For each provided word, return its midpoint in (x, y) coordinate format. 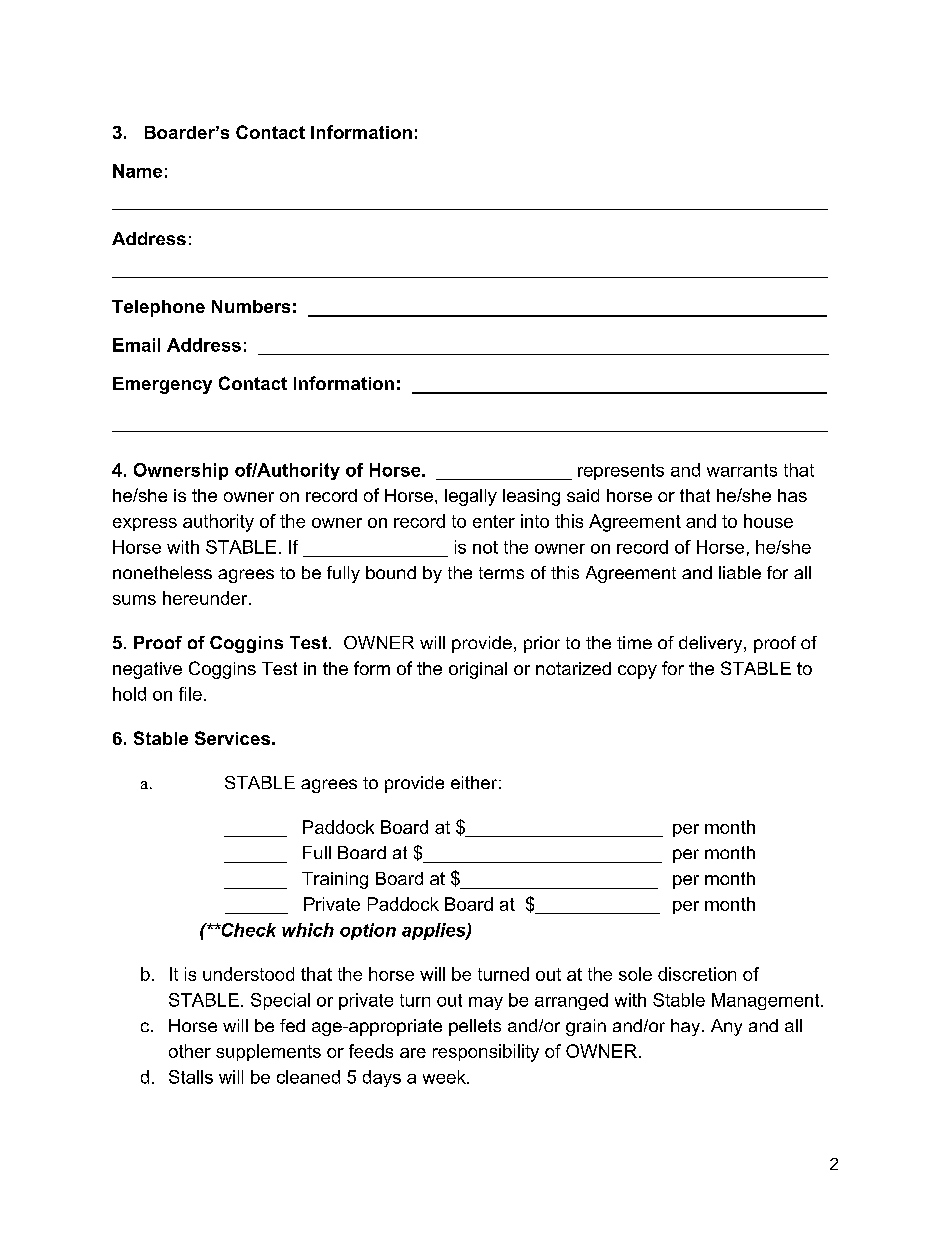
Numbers (251, 306)
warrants (742, 470)
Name (137, 171)
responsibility (486, 1053)
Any (726, 1027)
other (190, 1051)
